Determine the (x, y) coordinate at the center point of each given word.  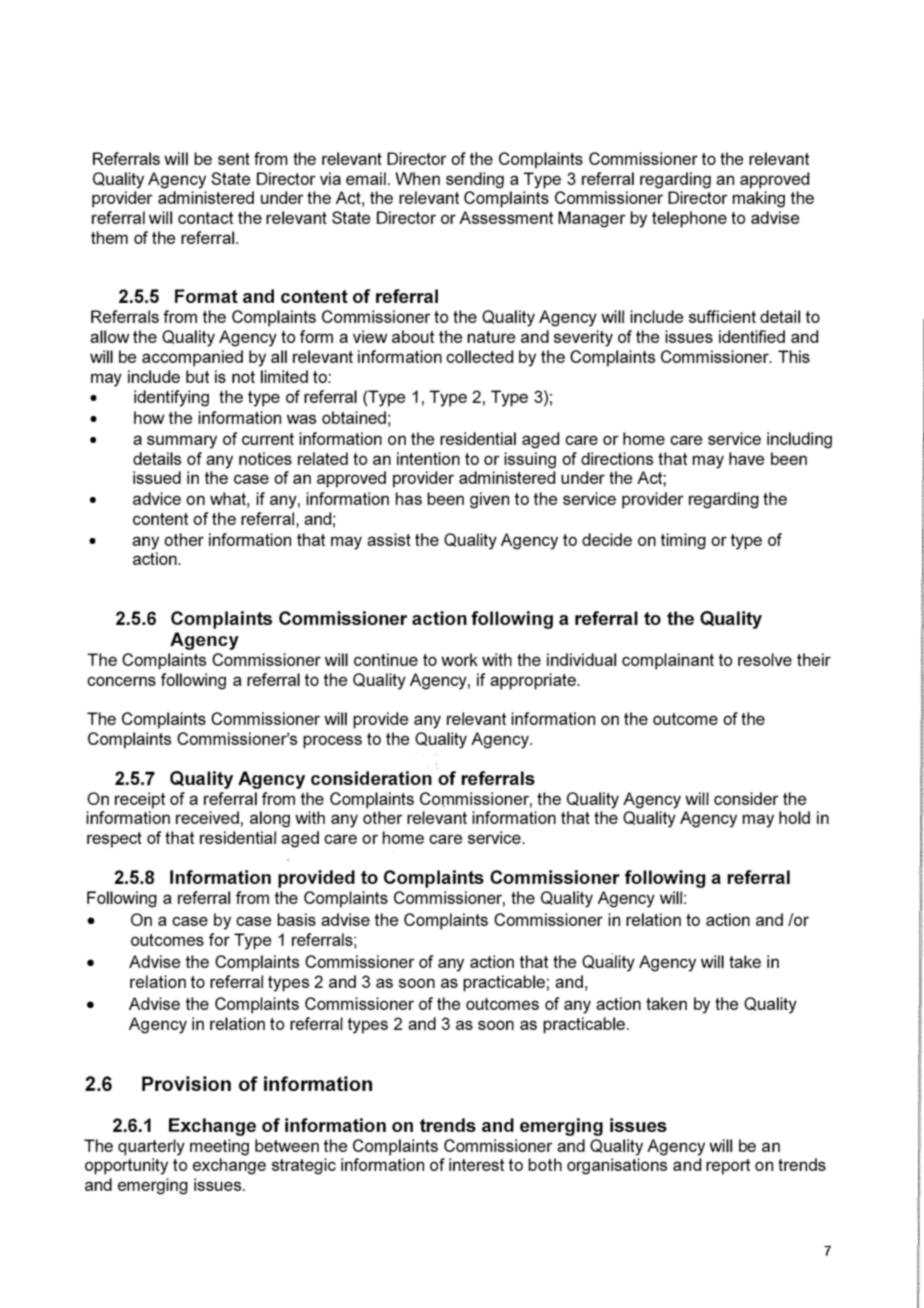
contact (205, 218)
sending (475, 180)
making (758, 199)
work (459, 659)
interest (476, 1164)
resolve (765, 659)
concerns (121, 681)
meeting (219, 1147)
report (728, 1167)
